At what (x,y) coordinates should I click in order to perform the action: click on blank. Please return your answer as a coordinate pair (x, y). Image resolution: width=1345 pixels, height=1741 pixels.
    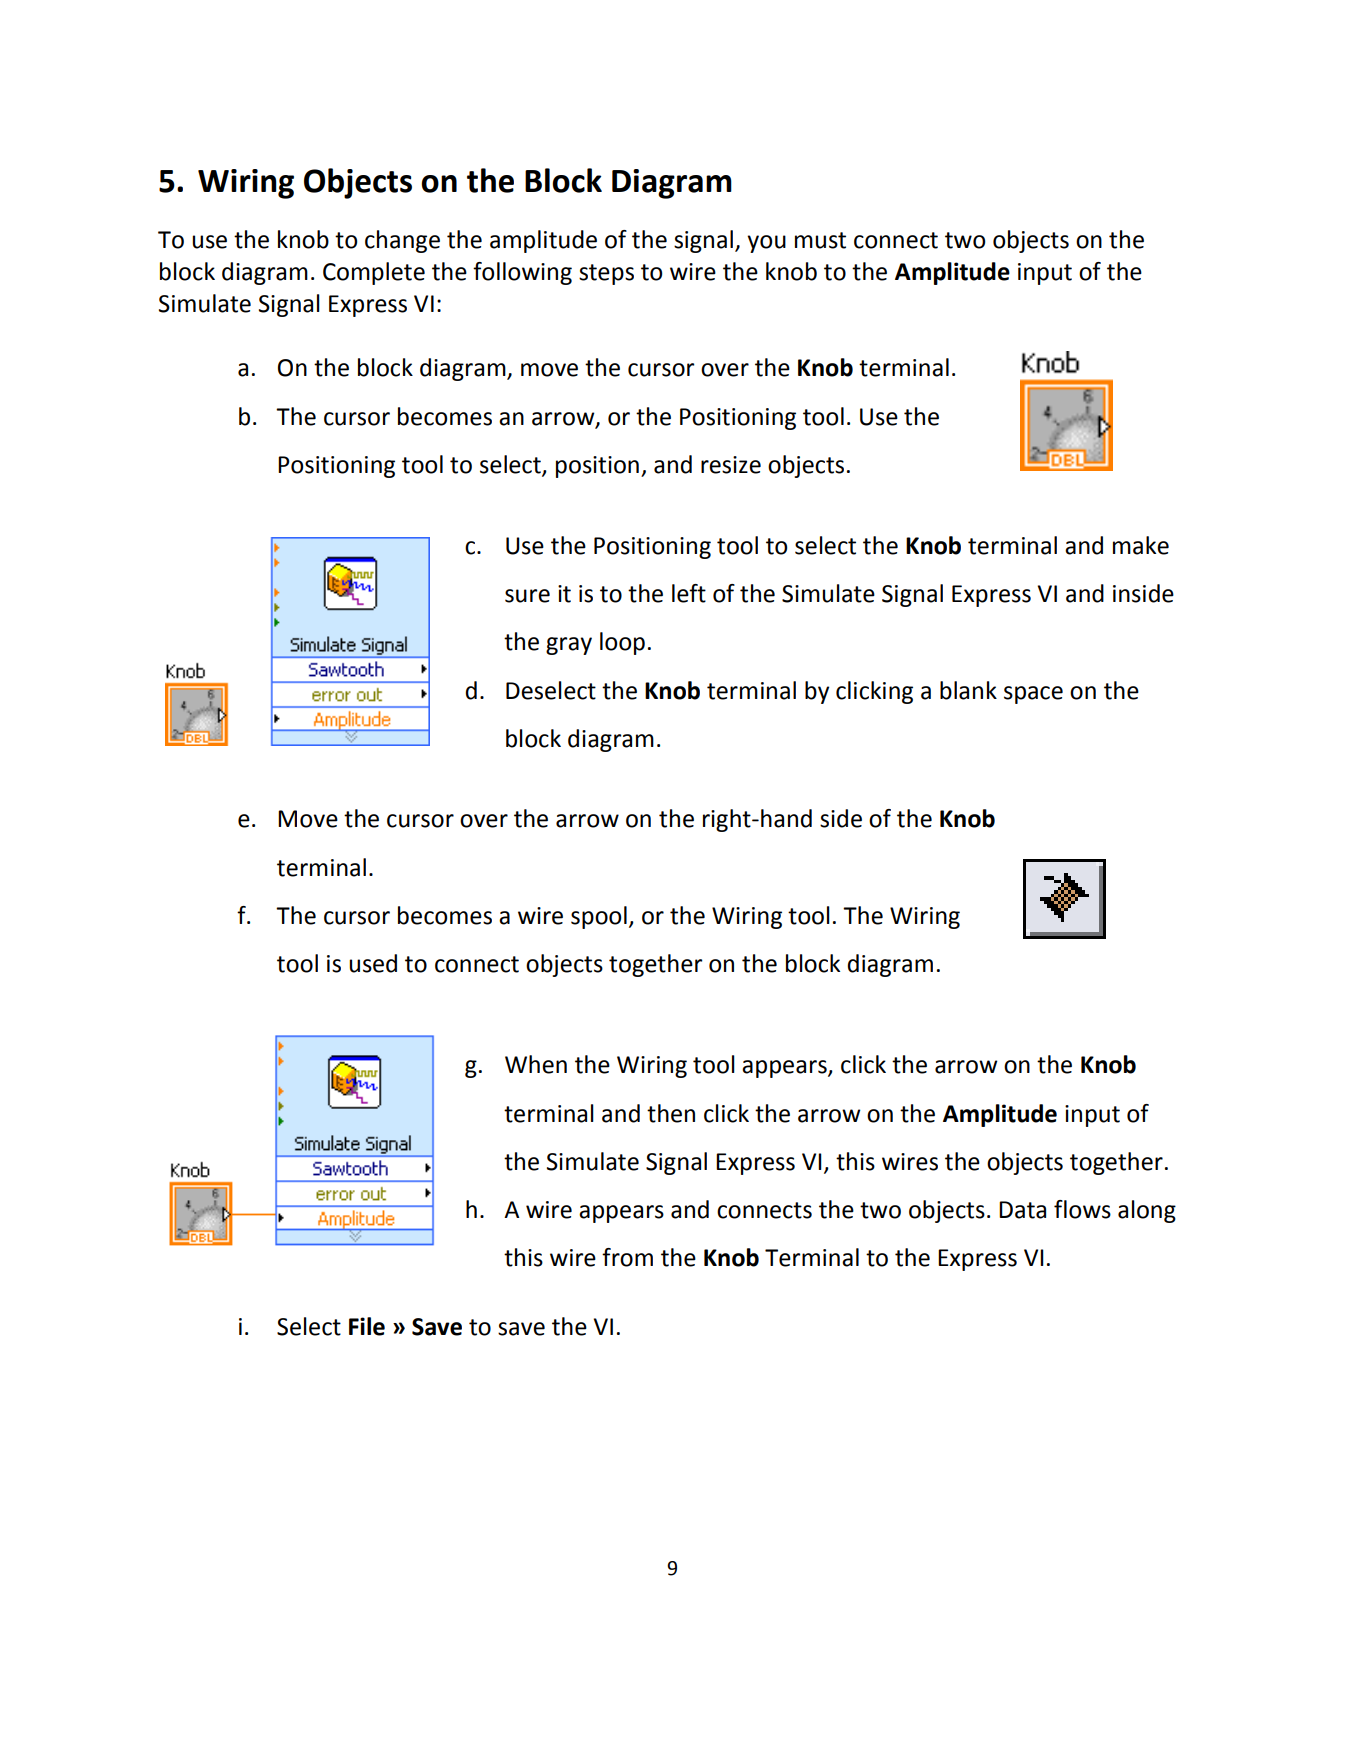
    Looking at the image, I should click on (968, 690).
